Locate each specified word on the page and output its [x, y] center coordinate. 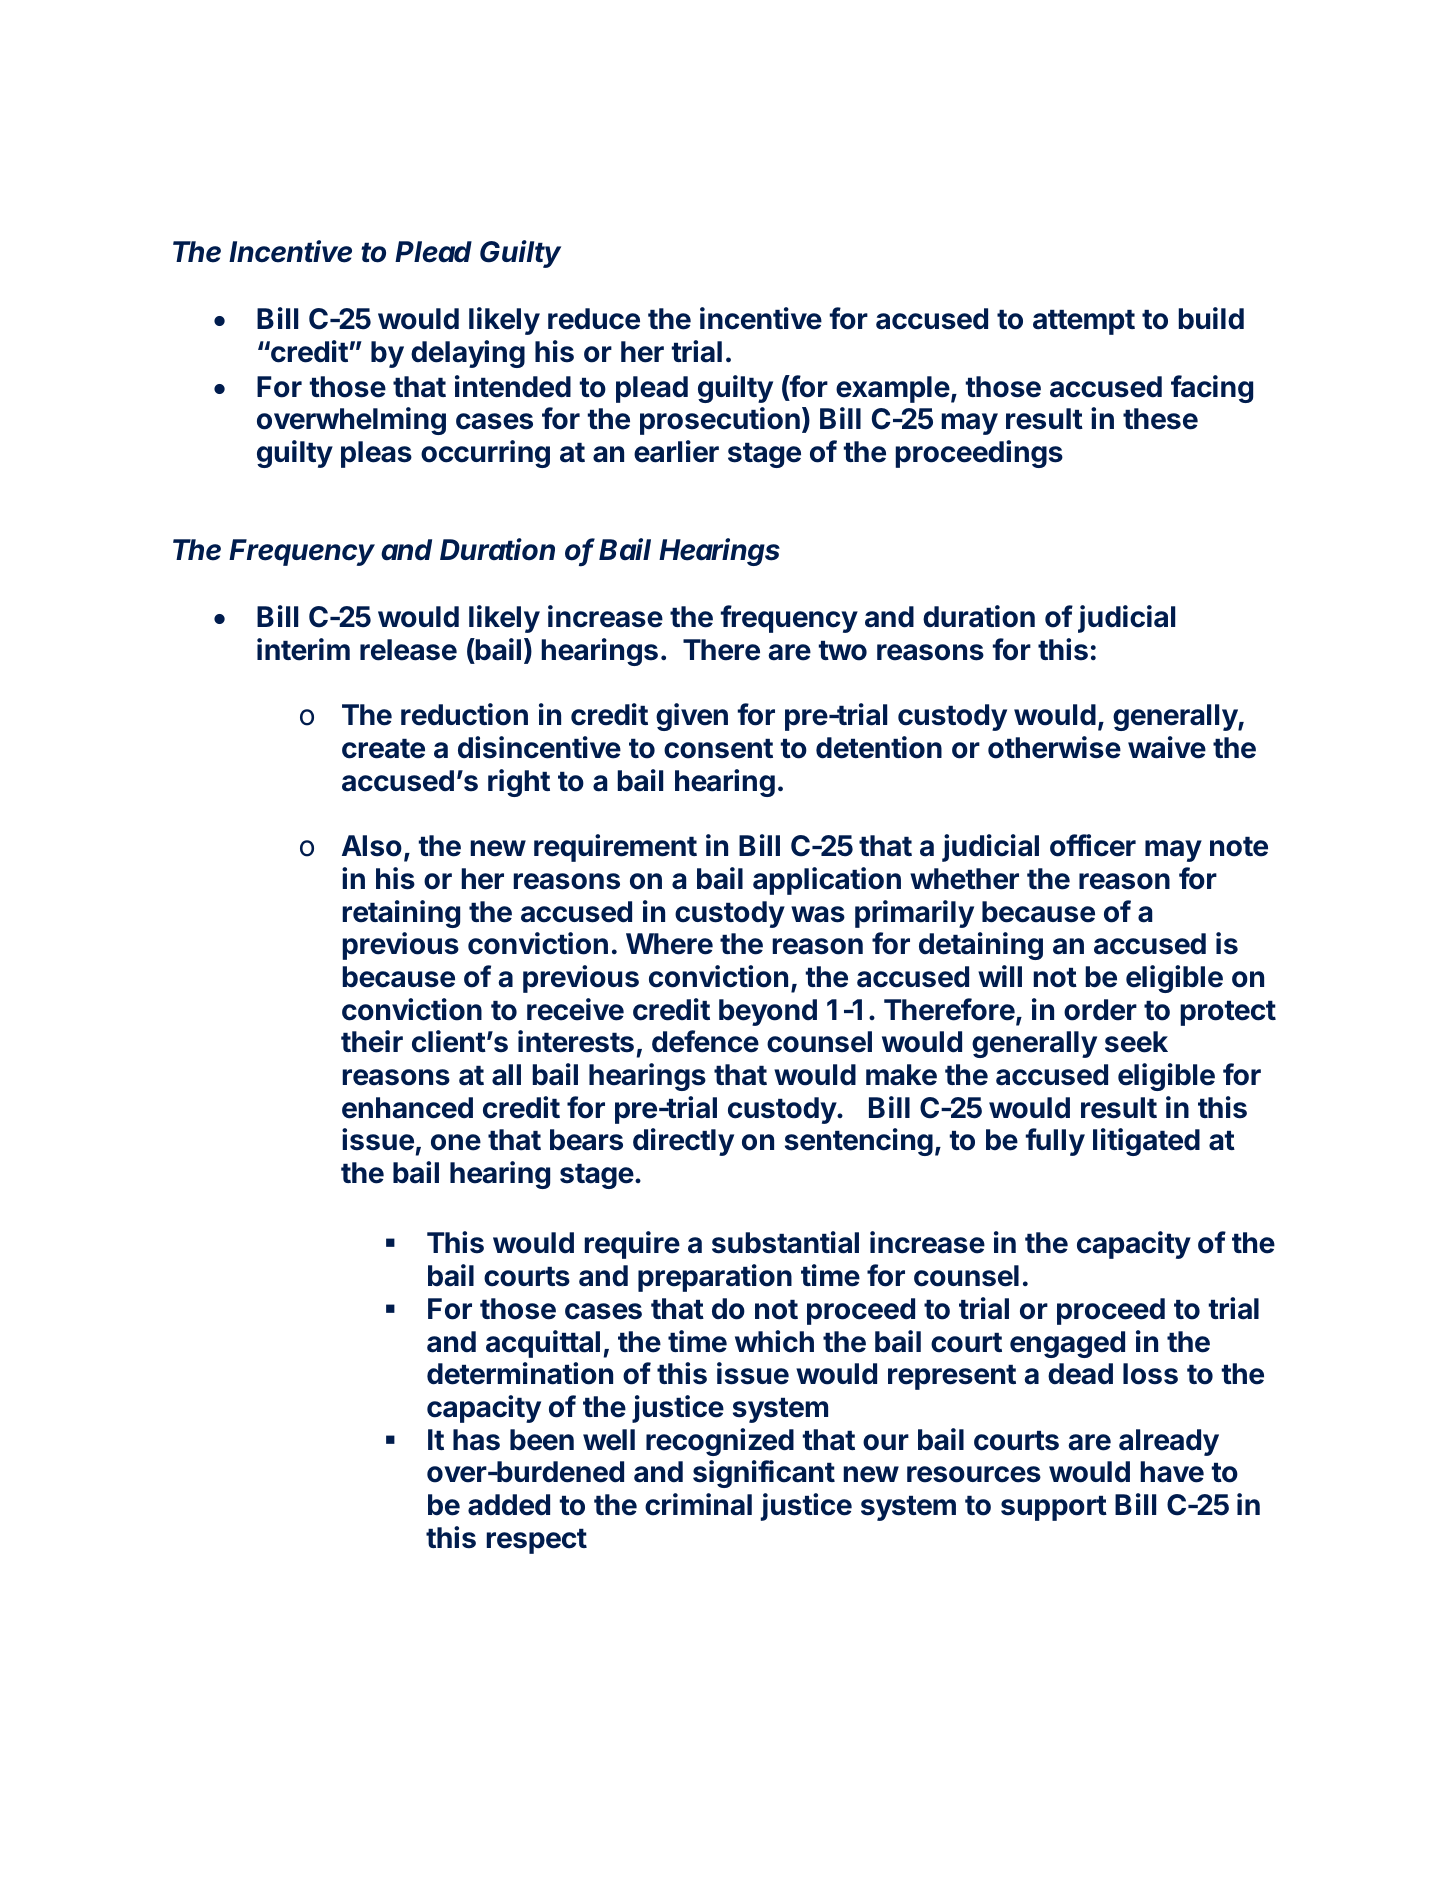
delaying [468, 354]
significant [764, 1474]
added [509, 1505]
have [1172, 1472]
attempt [1084, 322]
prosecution [720, 421]
